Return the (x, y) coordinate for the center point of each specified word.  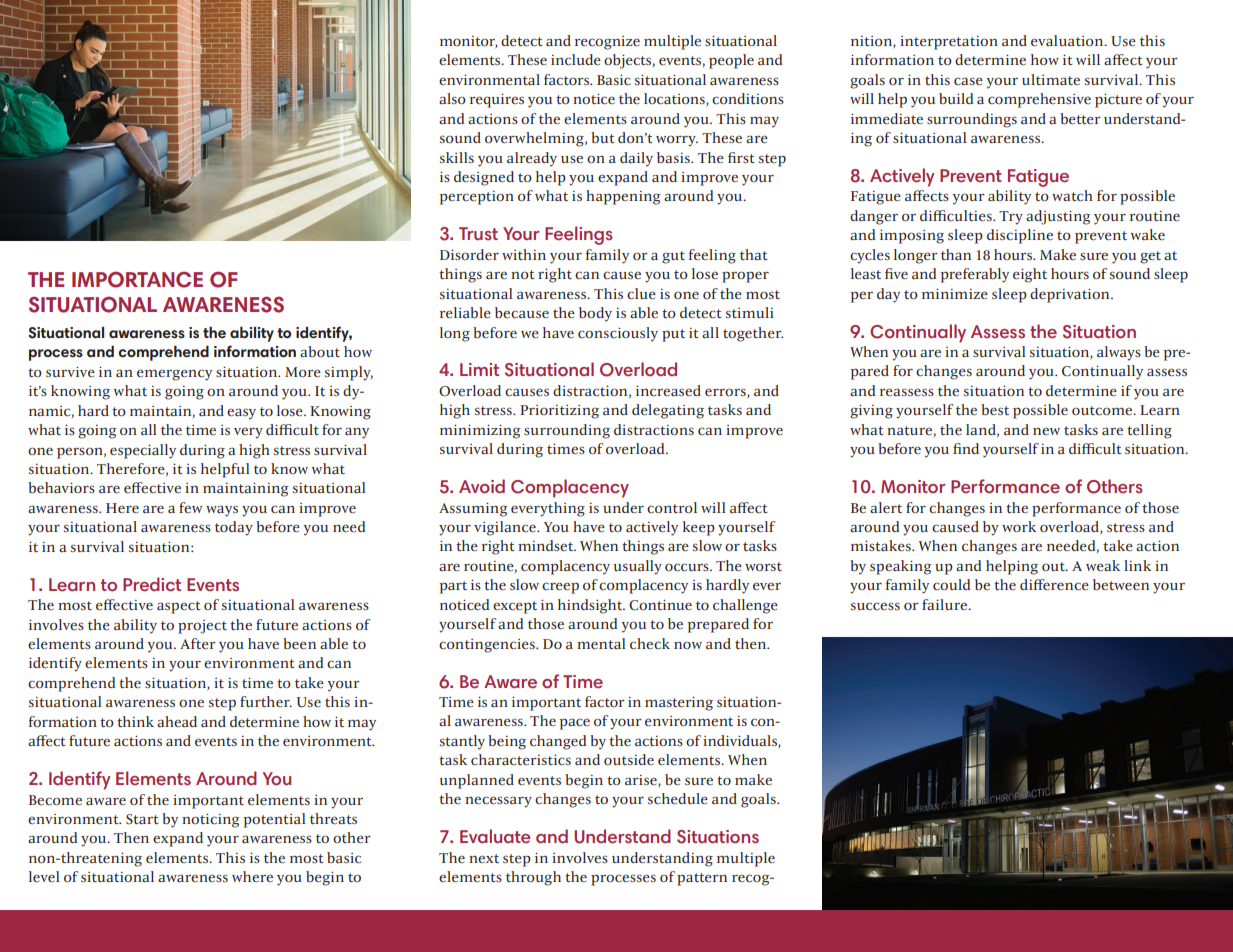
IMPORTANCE (137, 279)
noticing (211, 820)
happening (623, 197)
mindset (547, 545)
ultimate (1051, 79)
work (1019, 526)
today (234, 528)
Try (1011, 218)
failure (945, 604)
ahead (177, 721)
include (576, 60)
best (995, 409)
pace (574, 724)
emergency (174, 375)
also (452, 98)
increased (668, 391)
